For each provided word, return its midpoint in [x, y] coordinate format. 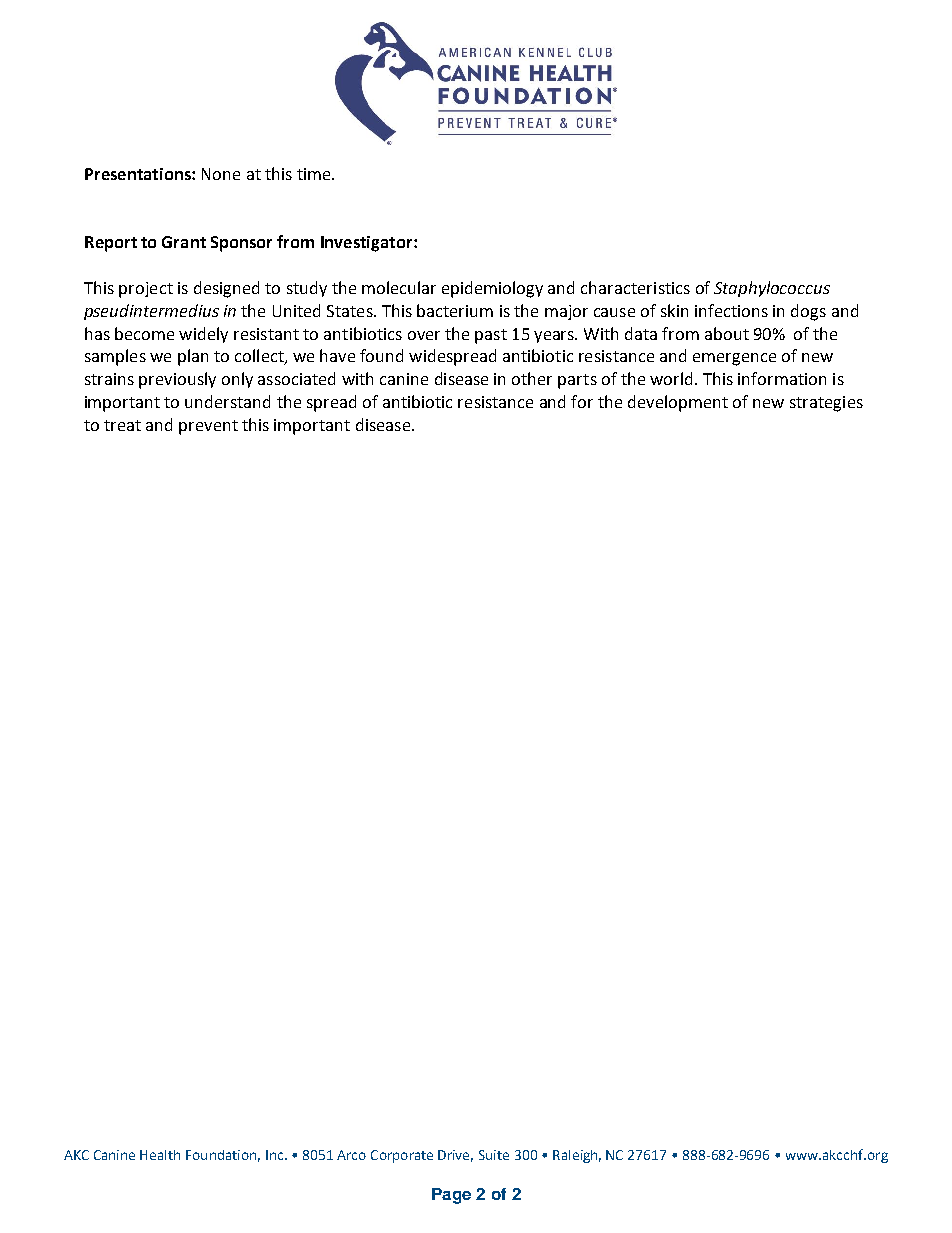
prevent [208, 427]
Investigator [368, 244]
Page [451, 1196]
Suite [494, 1155]
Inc [276, 1155]
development [678, 403]
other [532, 378]
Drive [455, 1156]
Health [160, 1155]
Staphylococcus [772, 289]
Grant [184, 242]
